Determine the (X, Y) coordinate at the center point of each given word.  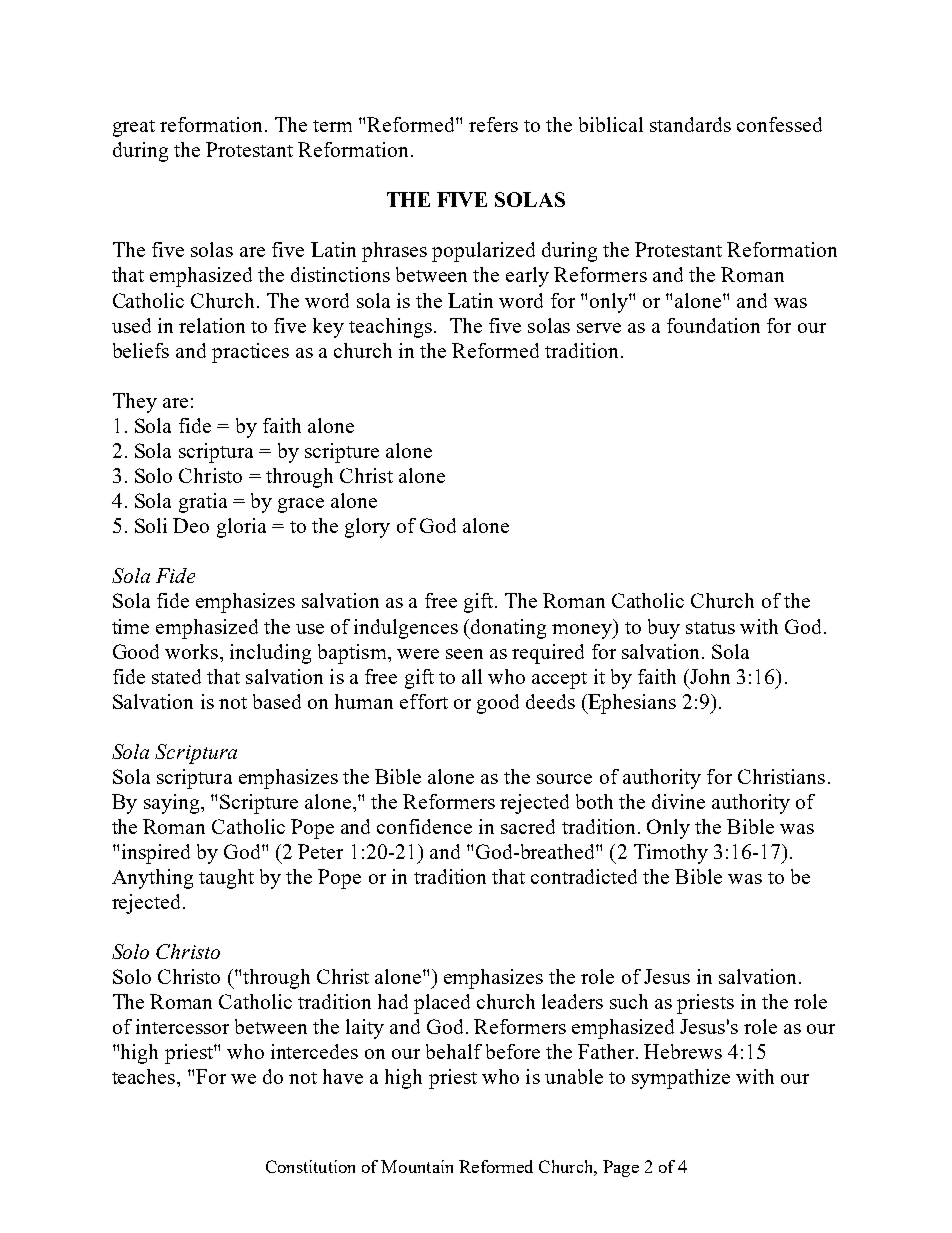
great (134, 128)
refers (493, 124)
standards (690, 124)
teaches (145, 1076)
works (193, 651)
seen (464, 654)
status (710, 628)
